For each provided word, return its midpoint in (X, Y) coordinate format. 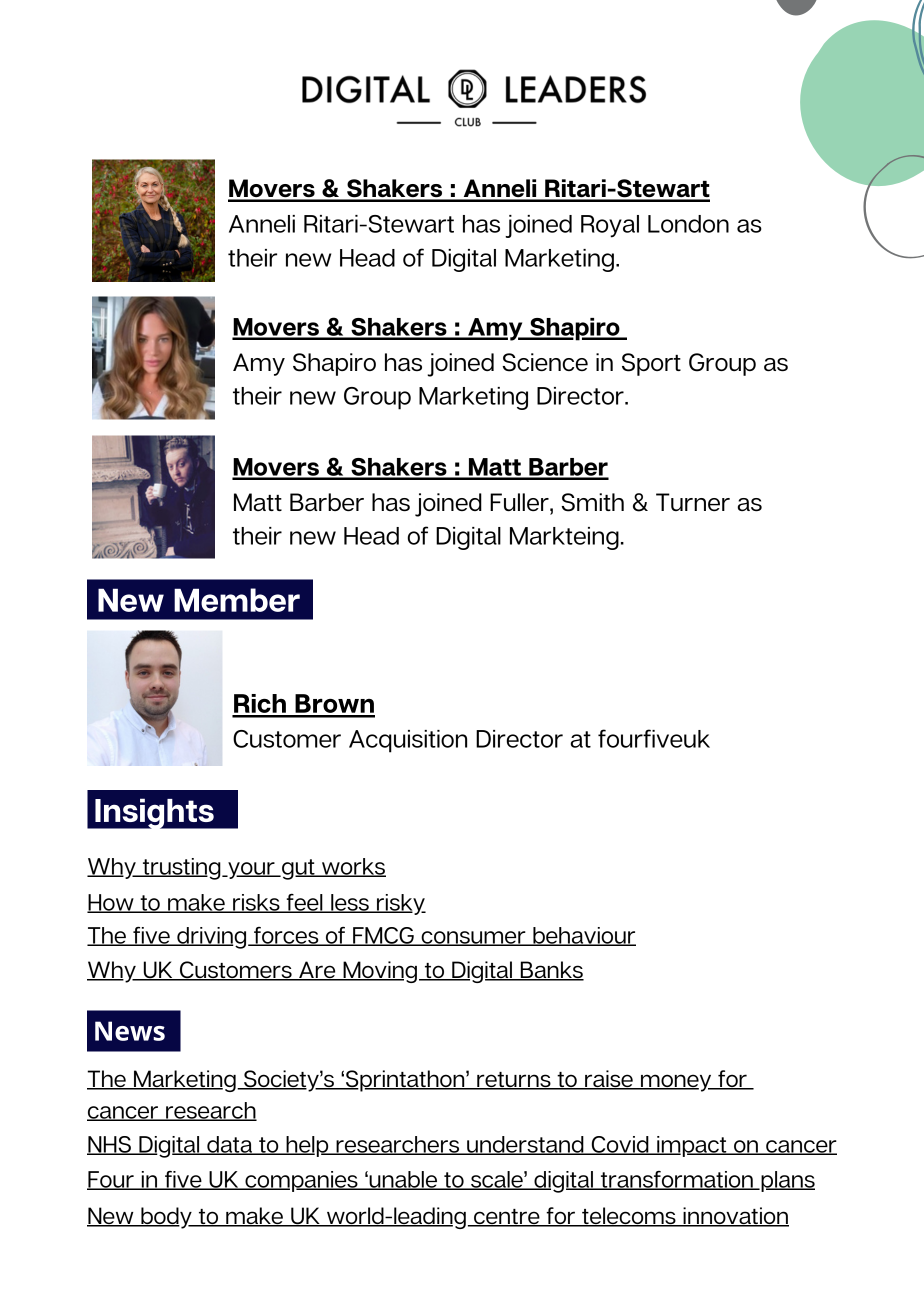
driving (212, 938)
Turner (693, 502)
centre (507, 1217)
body (166, 1218)
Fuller (520, 502)
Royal (610, 226)
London (688, 224)
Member (237, 600)
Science (545, 362)
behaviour (583, 936)
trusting (182, 869)
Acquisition (408, 741)
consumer (473, 938)
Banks (551, 971)
